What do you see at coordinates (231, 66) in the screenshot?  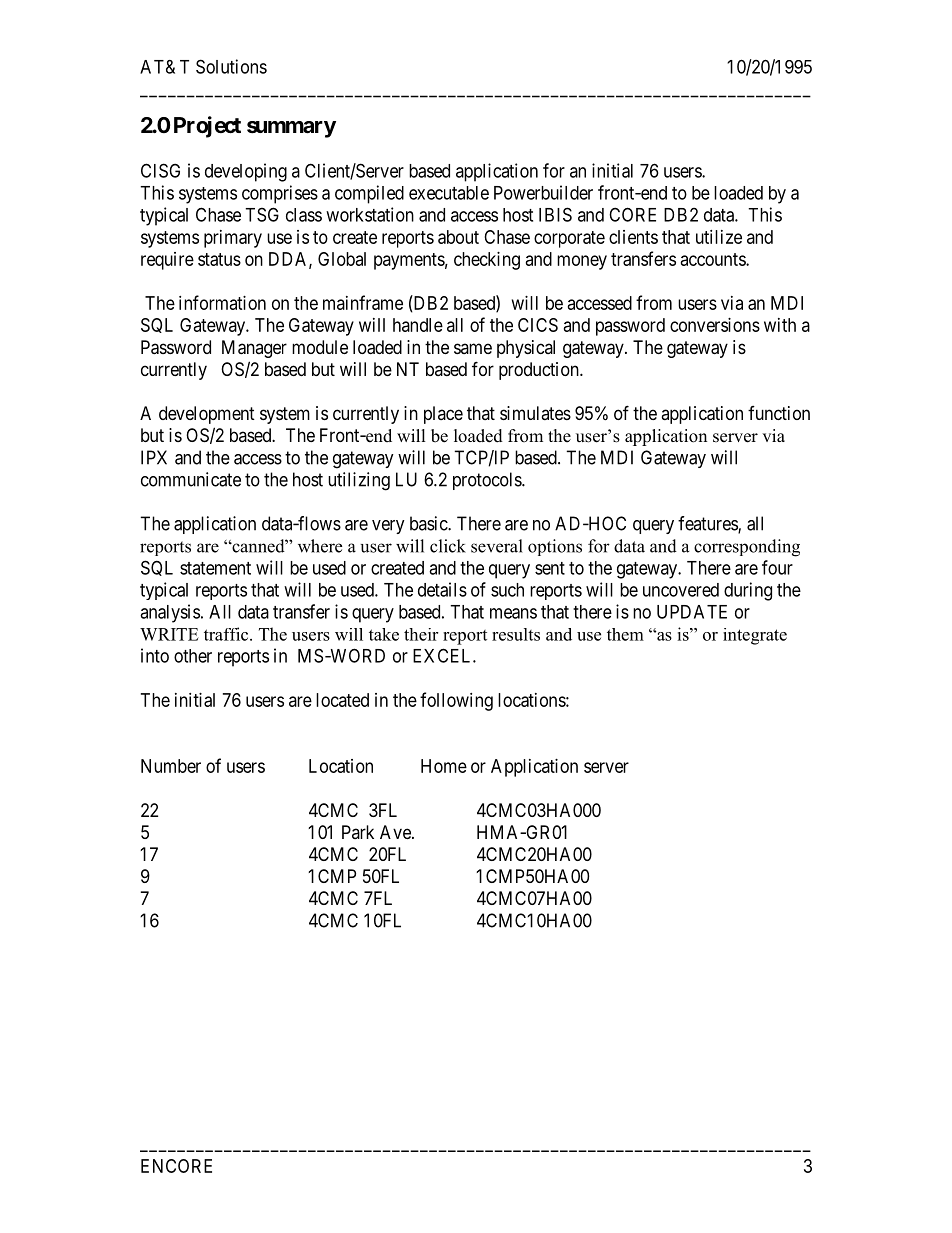 I see `Solutions` at bounding box center [231, 66].
